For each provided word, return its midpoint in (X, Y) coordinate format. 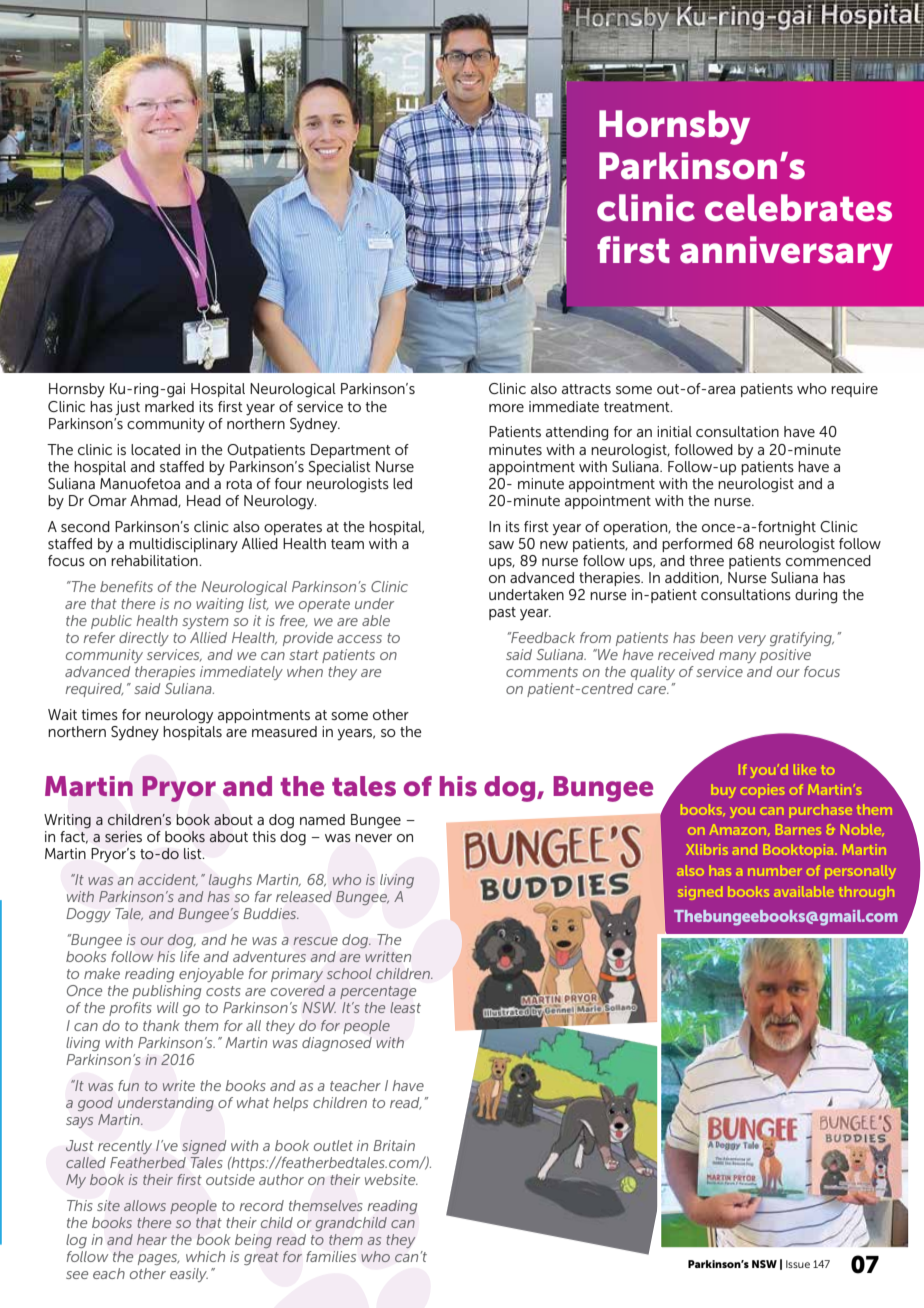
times (100, 714)
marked (169, 406)
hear (152, 1239)
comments (542, 672)
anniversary (786, 253)
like (805, 769)
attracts (586, 389)
